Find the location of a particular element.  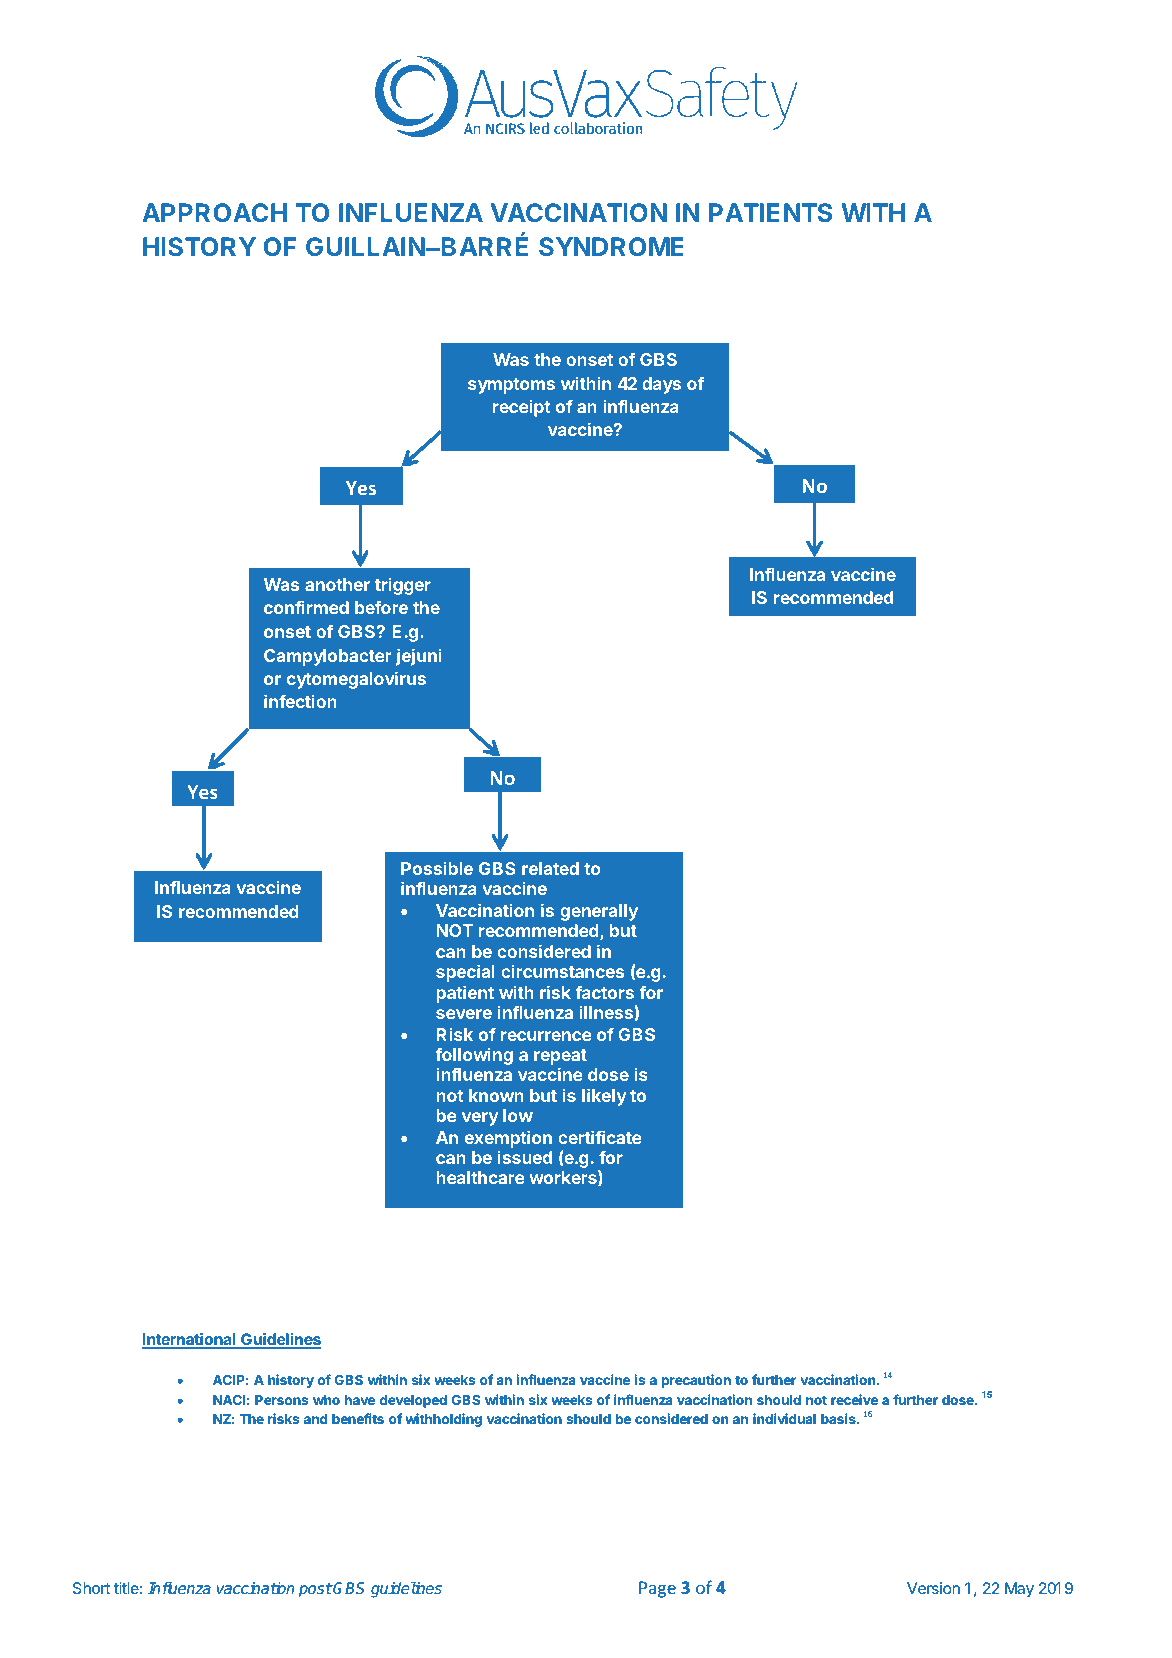

Short is located at coordinates (91, 1588).
